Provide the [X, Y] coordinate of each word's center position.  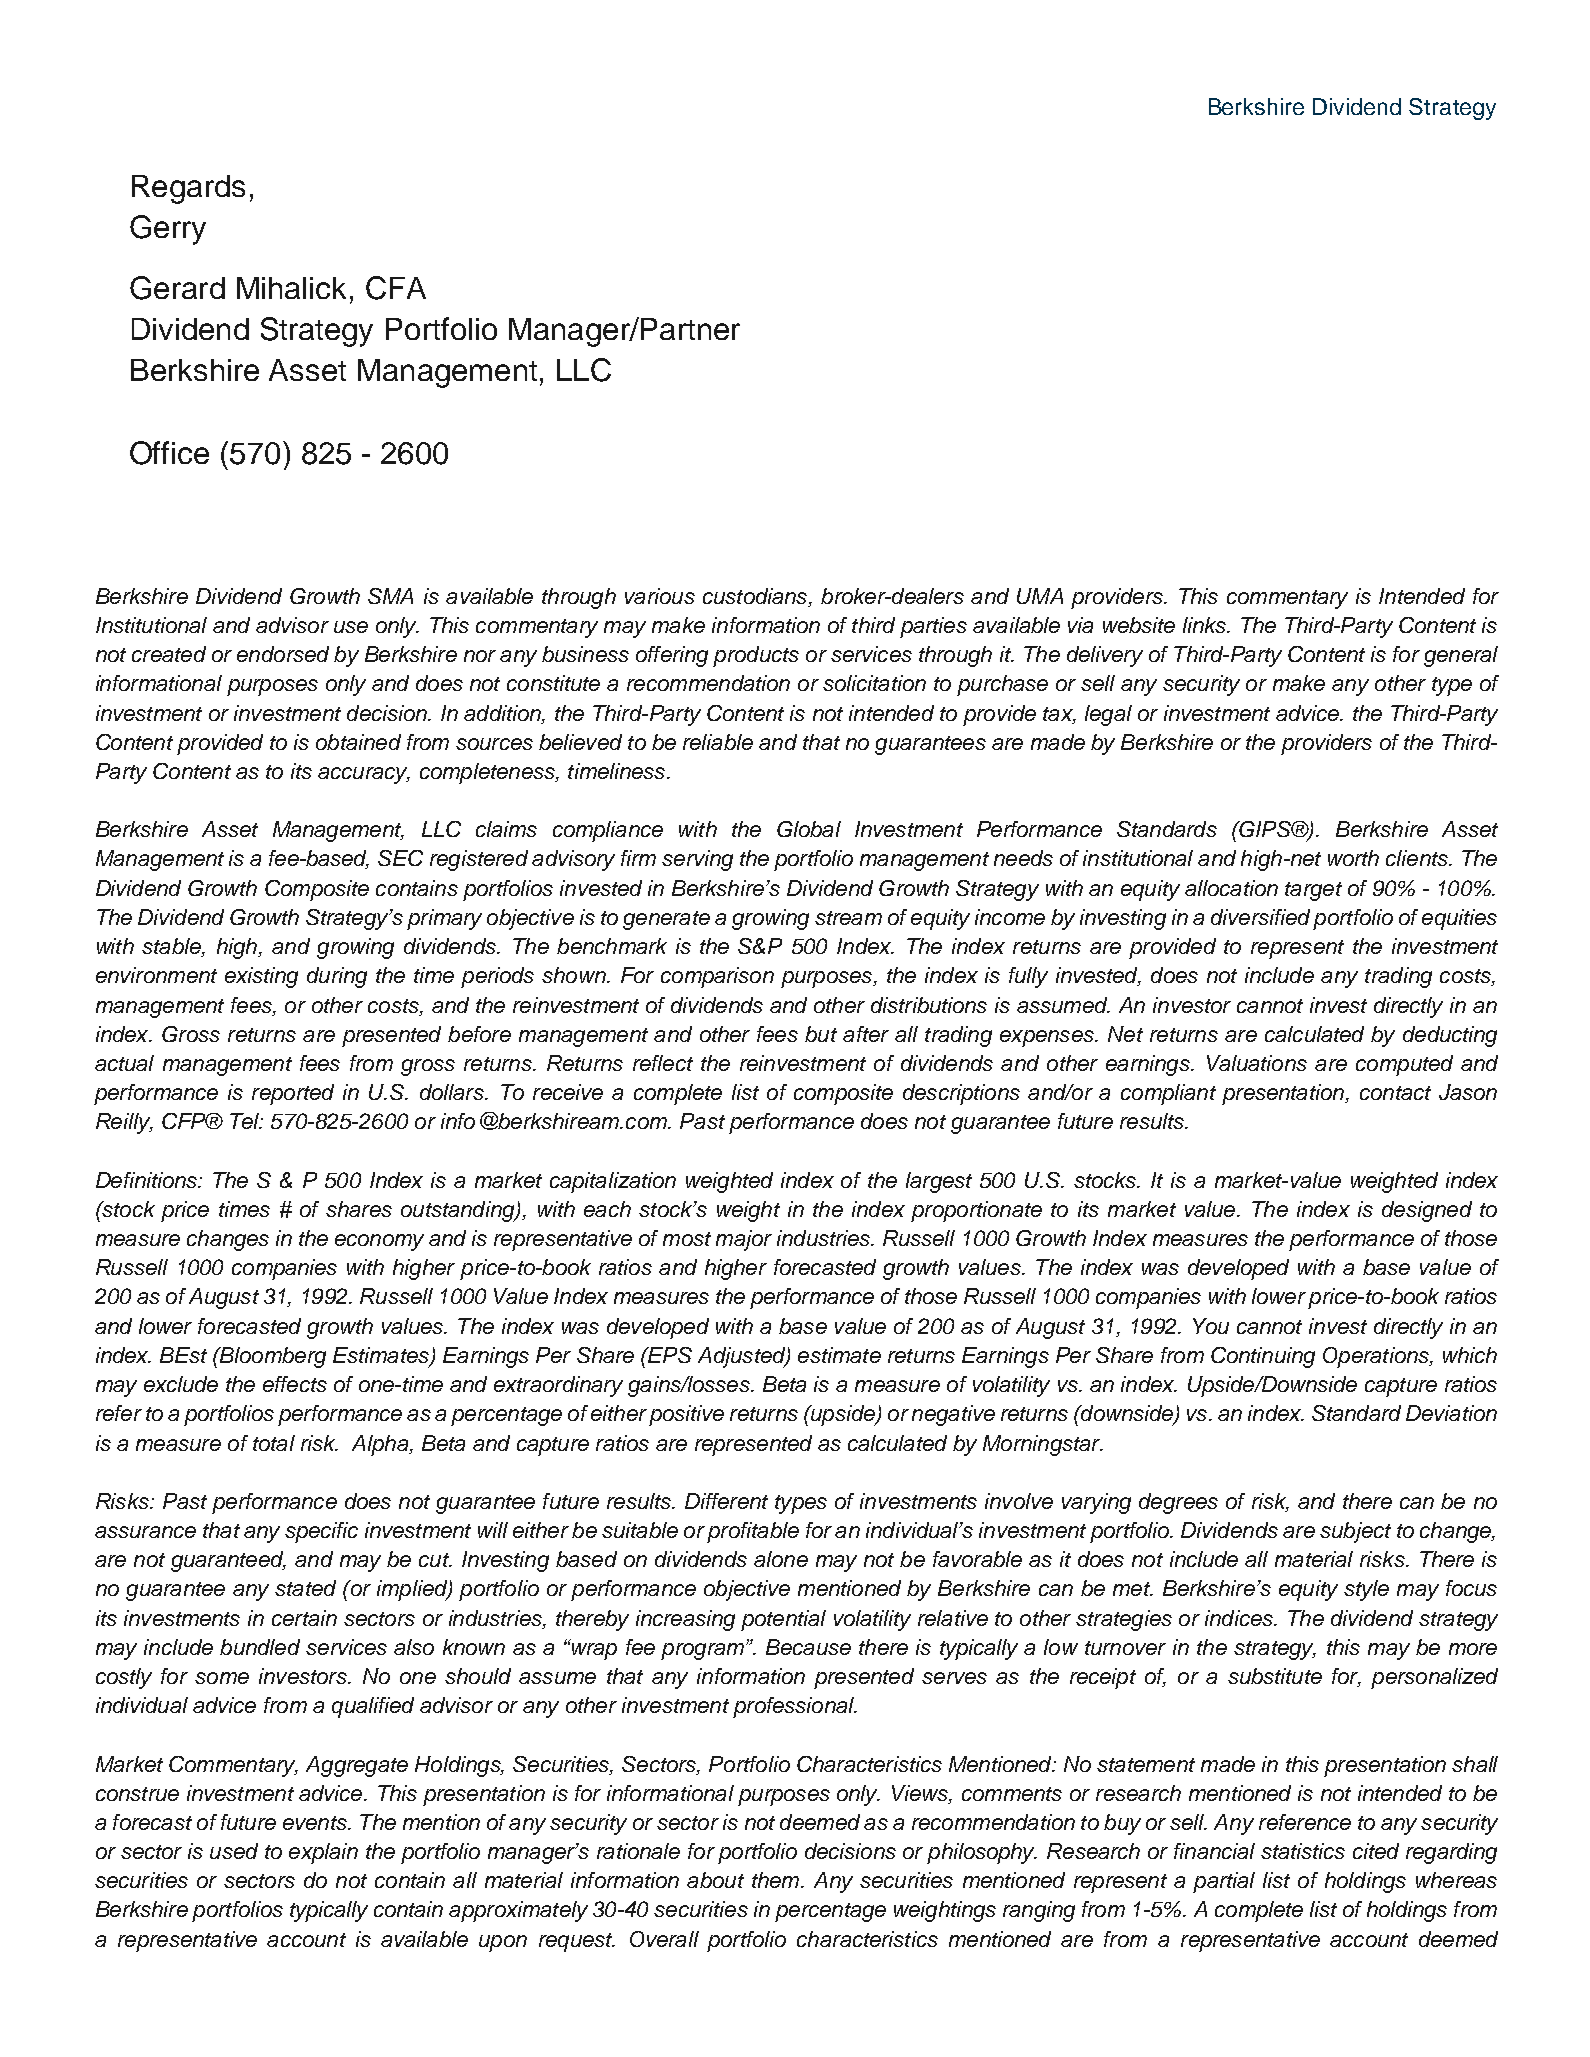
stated [305, 1588]
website [1139, 625]
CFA [396, 288]
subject [1355, 1532]
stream [848, 918]
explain [323, 1853]
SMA [390, 596]
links [1205, 625]
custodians [756, 596]
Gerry [168, 230]
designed [1427, 1211]
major [744, 1240]
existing [261, 977]
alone [781, 1559]
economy [379, 1242]
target [1313, 891]
